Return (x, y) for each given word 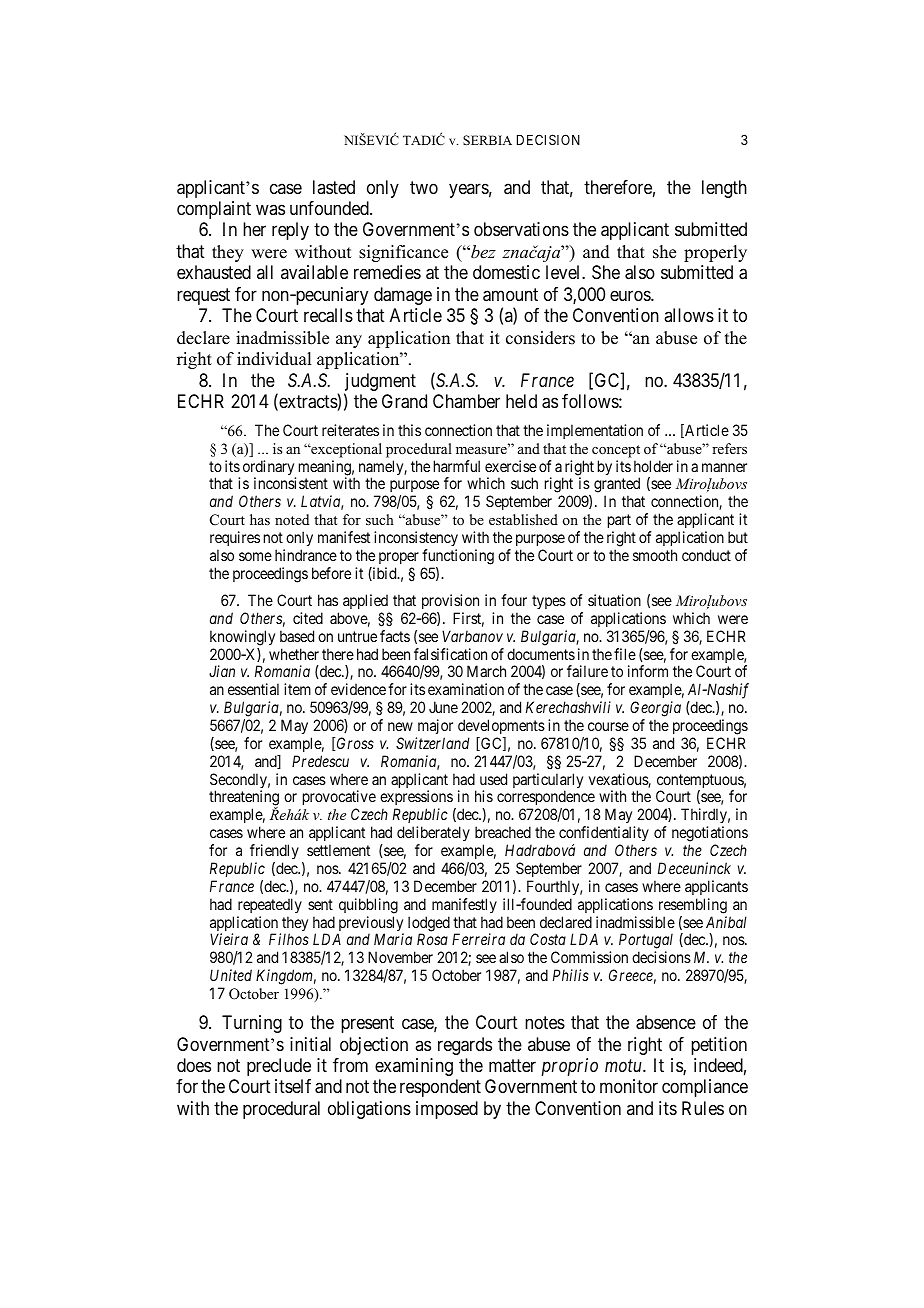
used (493, 779)
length (724, 189)
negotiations (710, 835)
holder (653, 466)
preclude (279, 1067)
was (270, 210)
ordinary (269, 469)
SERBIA (487, 140)
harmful (457, 466)
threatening (244, 799)
